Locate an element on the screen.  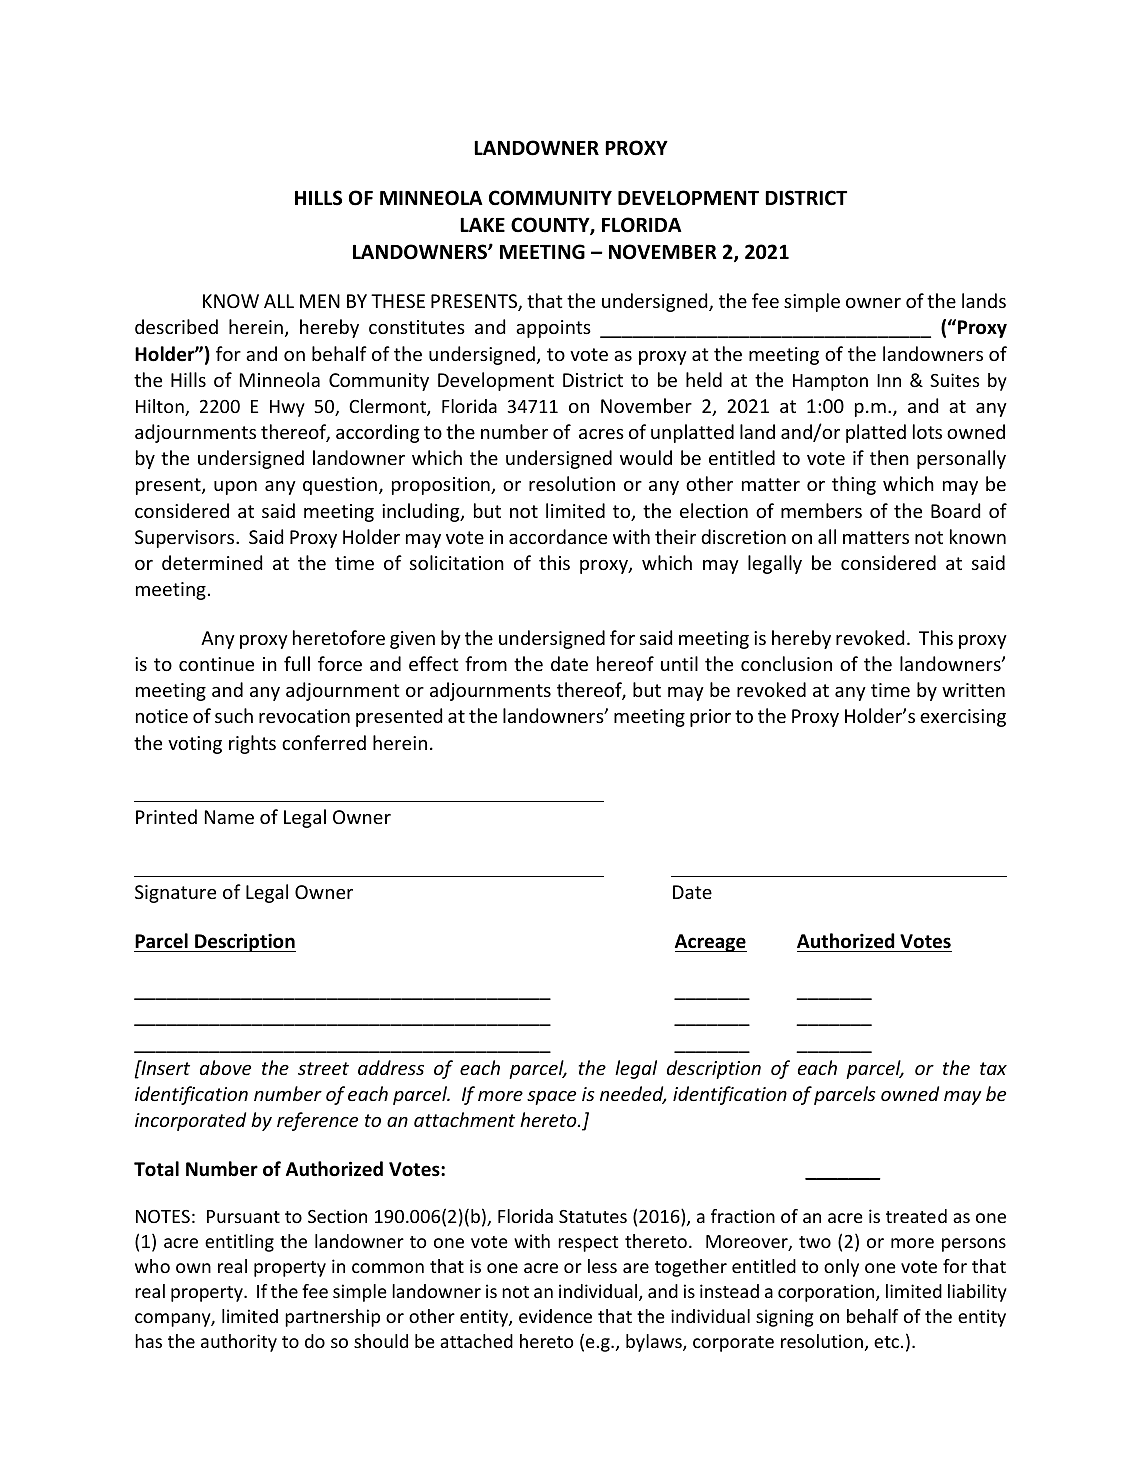
Signature is located at coordinates (175, 894).
